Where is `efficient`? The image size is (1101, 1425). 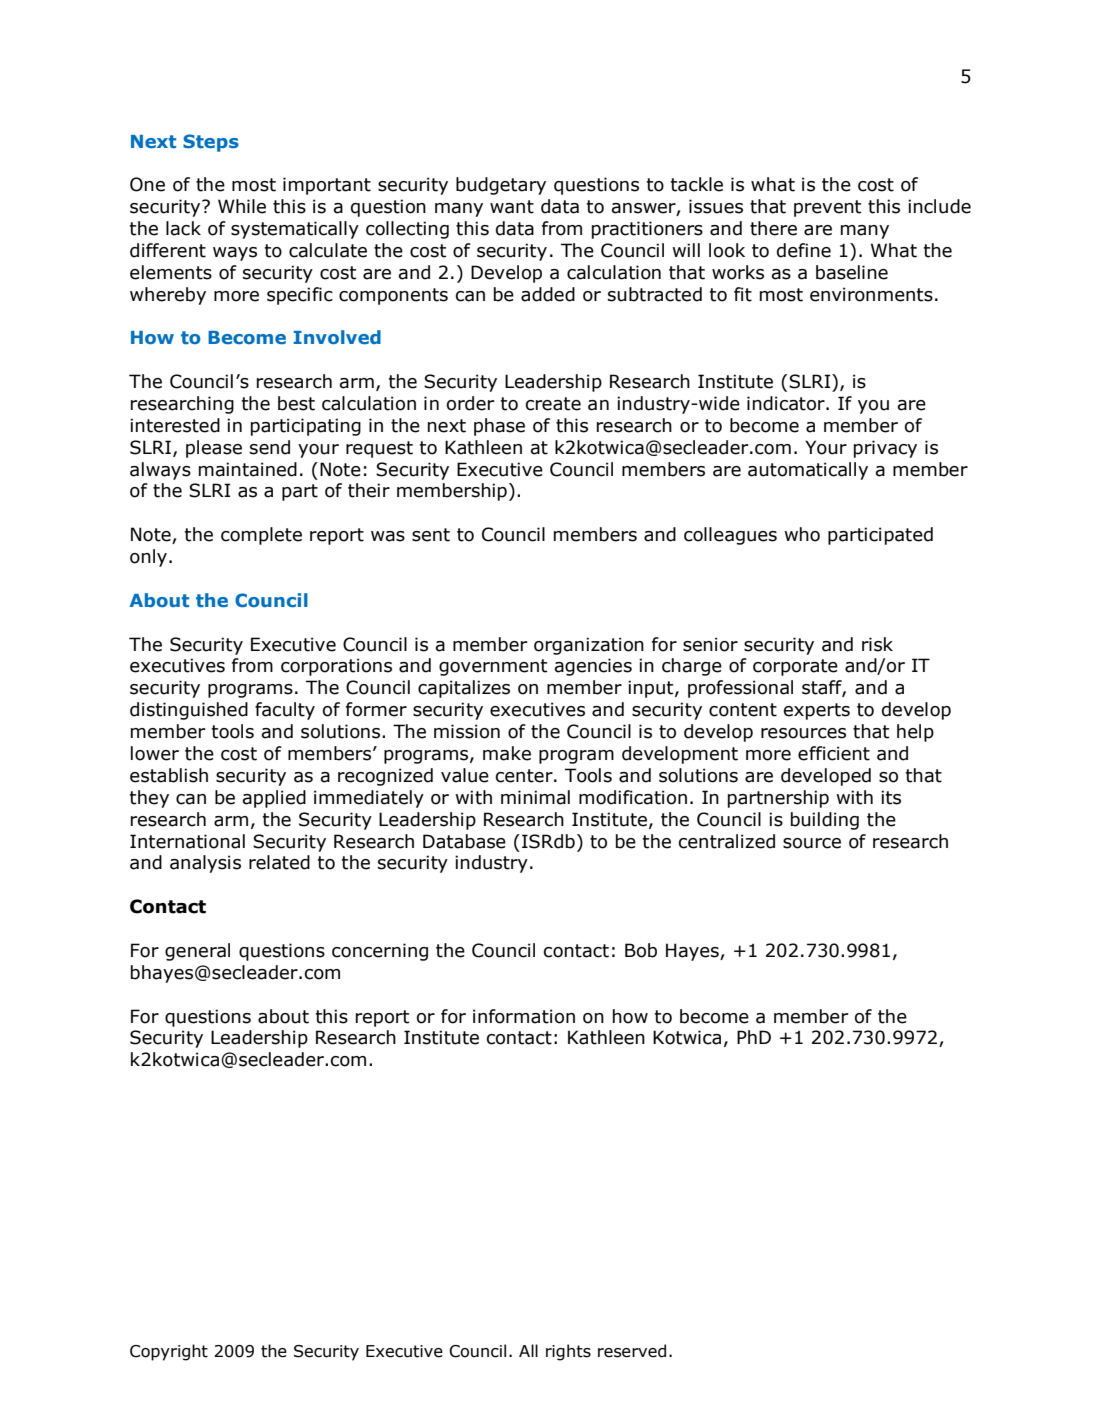
efficient is located at coordinates (834, 753).
